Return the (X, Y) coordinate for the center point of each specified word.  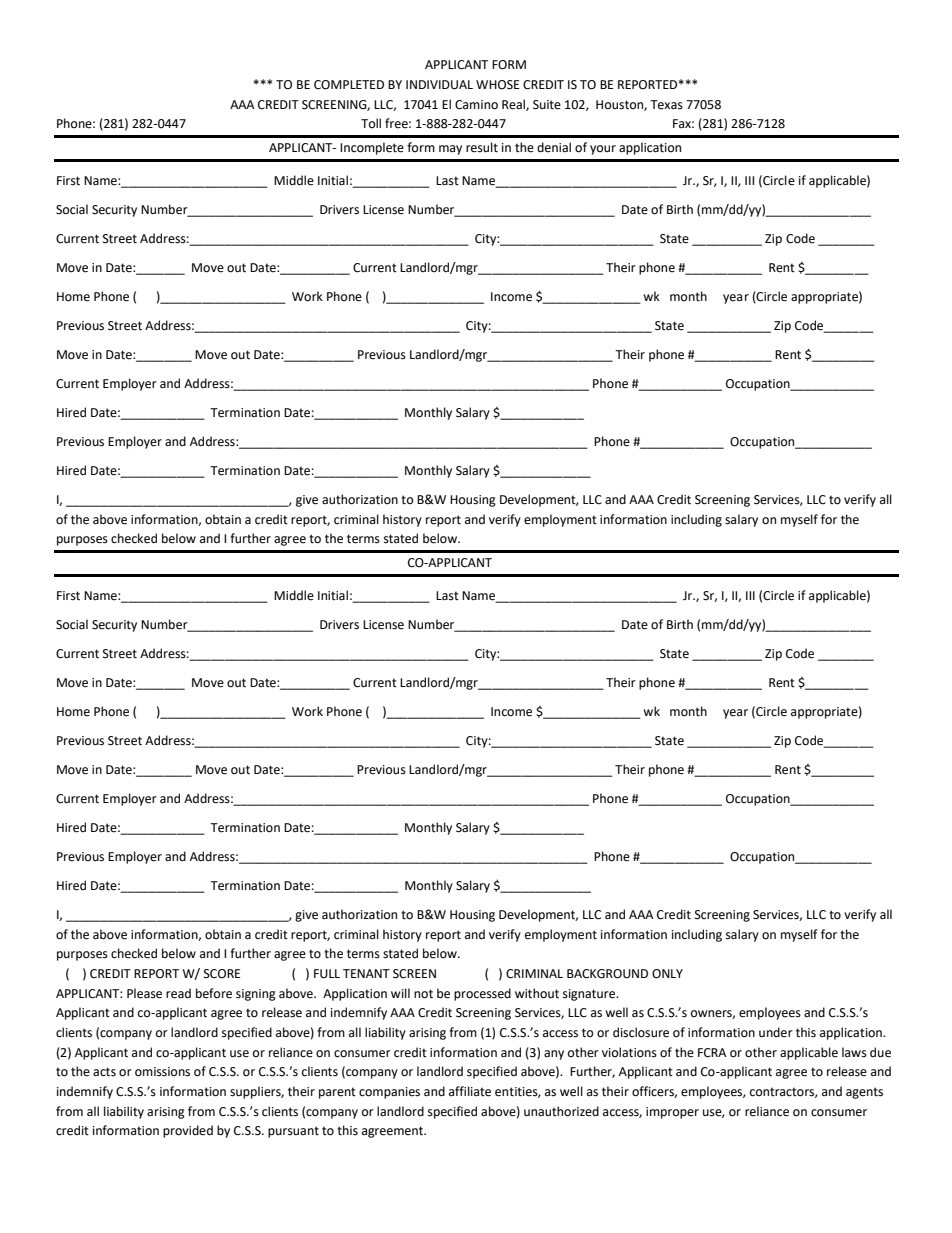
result (482, 147)
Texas (666, 105)
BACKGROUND (607, 974)
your (603, 150)
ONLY (667, 974)
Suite (547, 105)
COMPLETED (349, 85)
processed (482, 994)
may (450, 150)
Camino (476, 105)
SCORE (222, 974)
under (776, 1032)
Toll (371, 123)
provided (188, 1131)
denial (554, 147)
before (214, 993)
